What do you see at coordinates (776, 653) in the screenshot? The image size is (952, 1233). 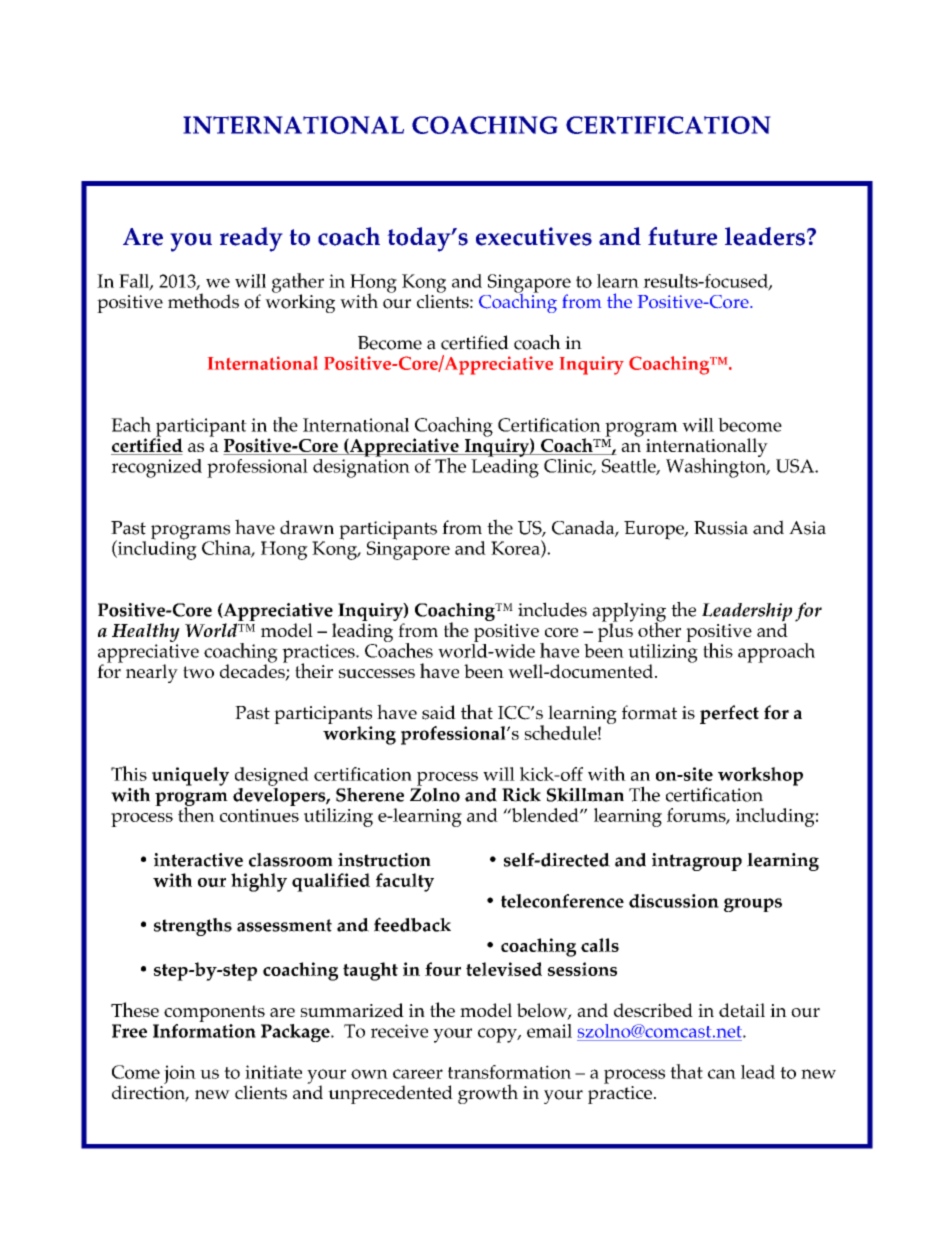 I see `approach` at bounding box center [776, 653].
